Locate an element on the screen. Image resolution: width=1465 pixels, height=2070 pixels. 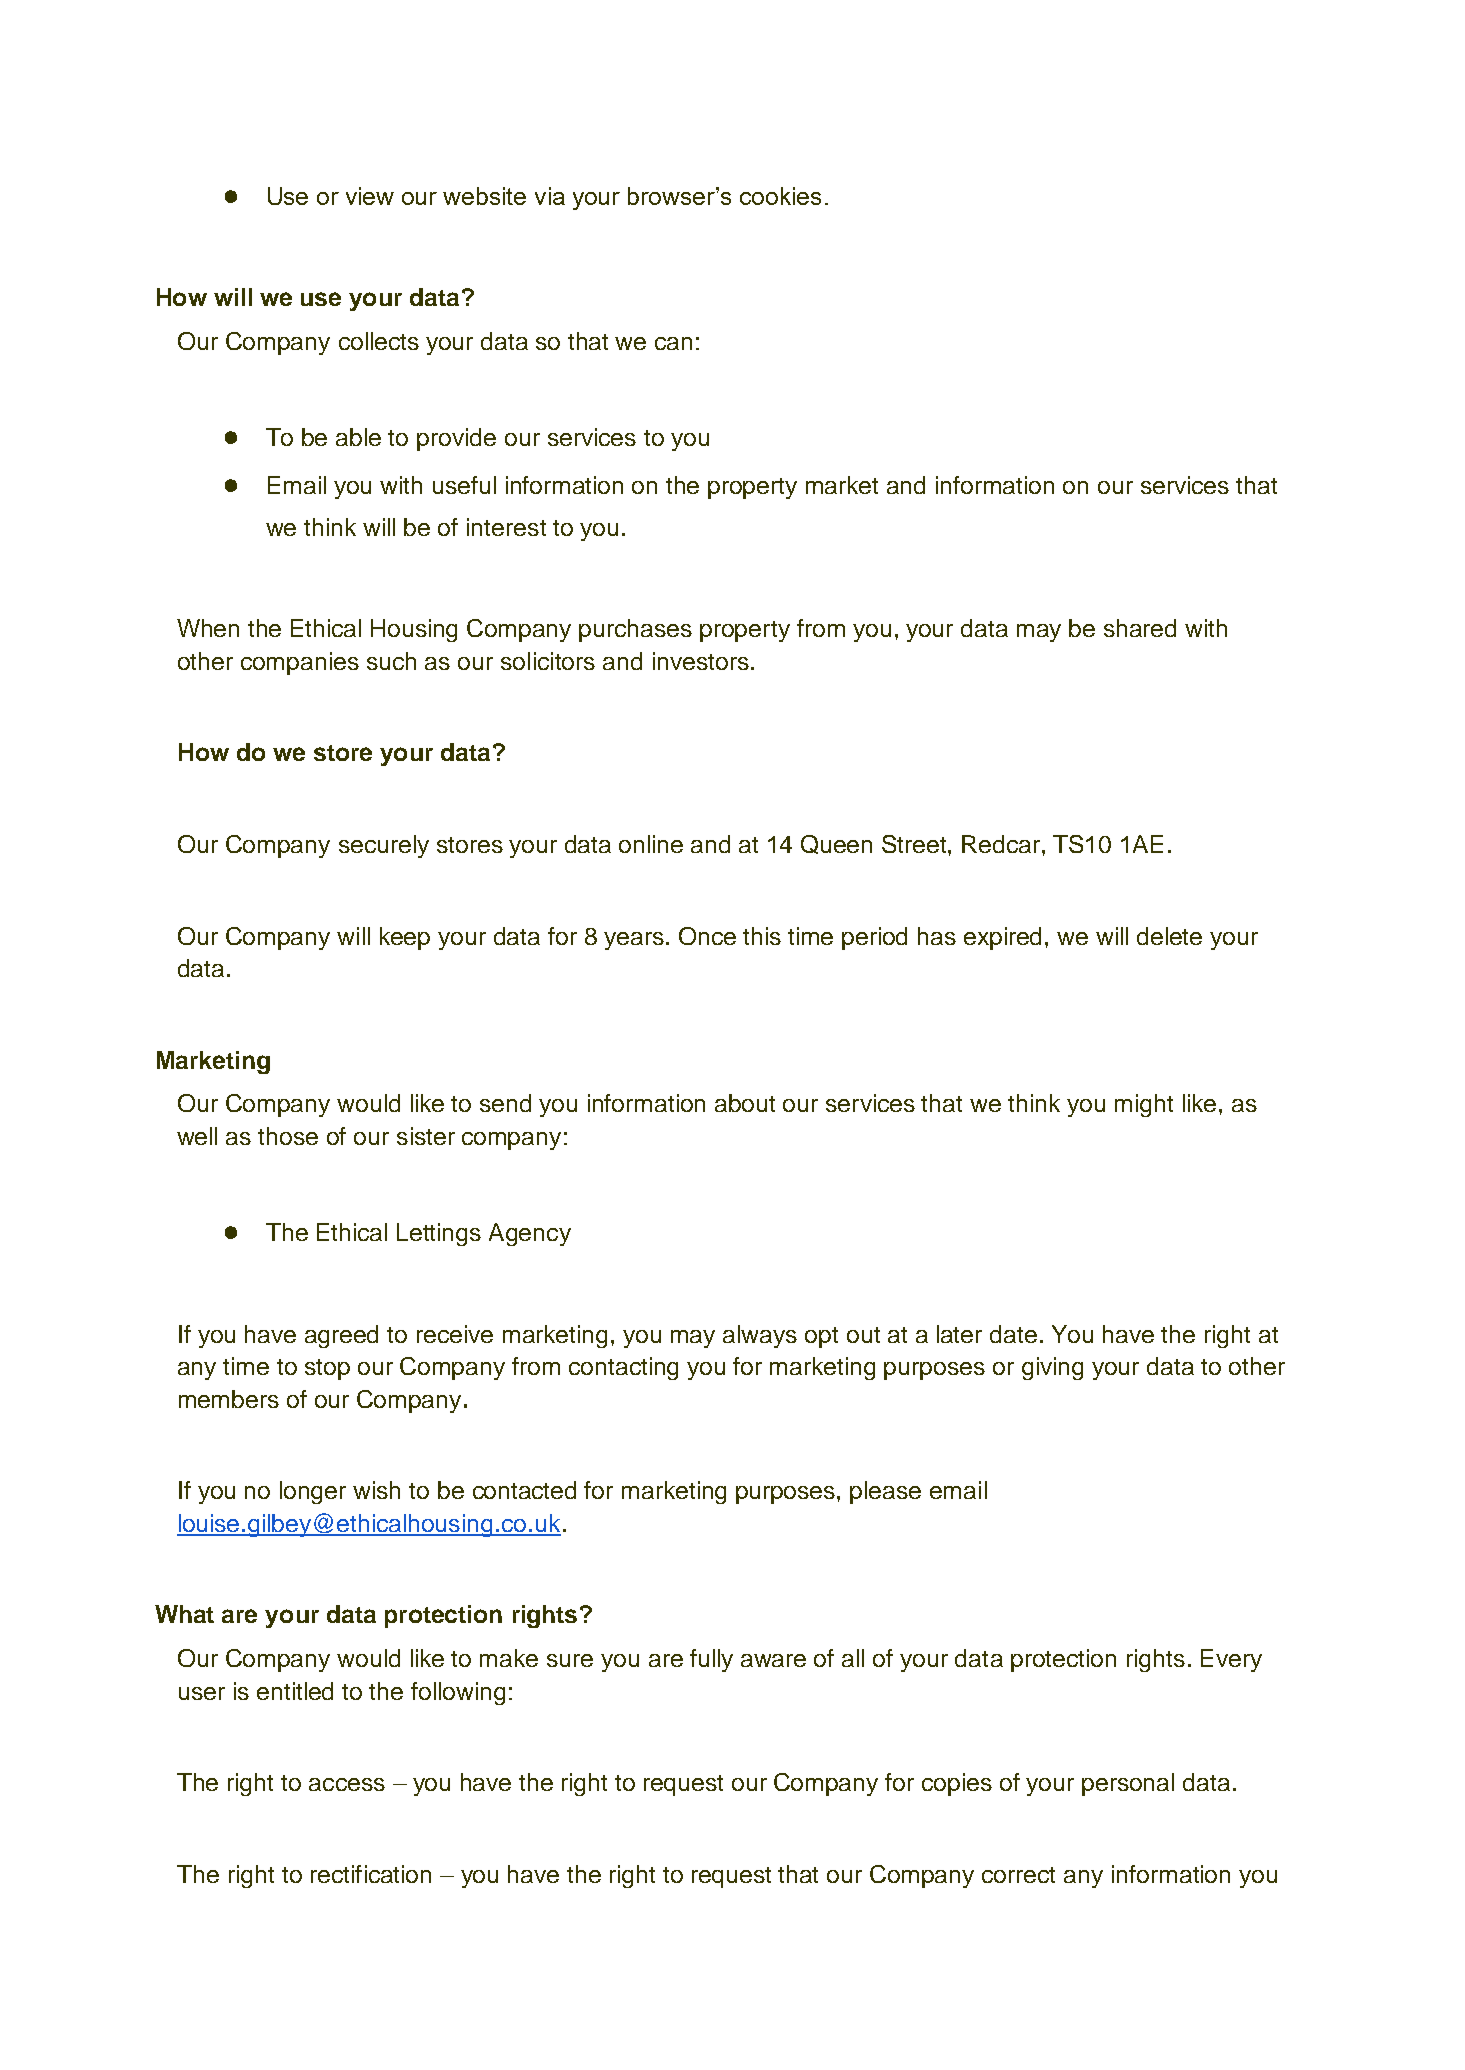
fully is located at coordinates (711, 1660).
